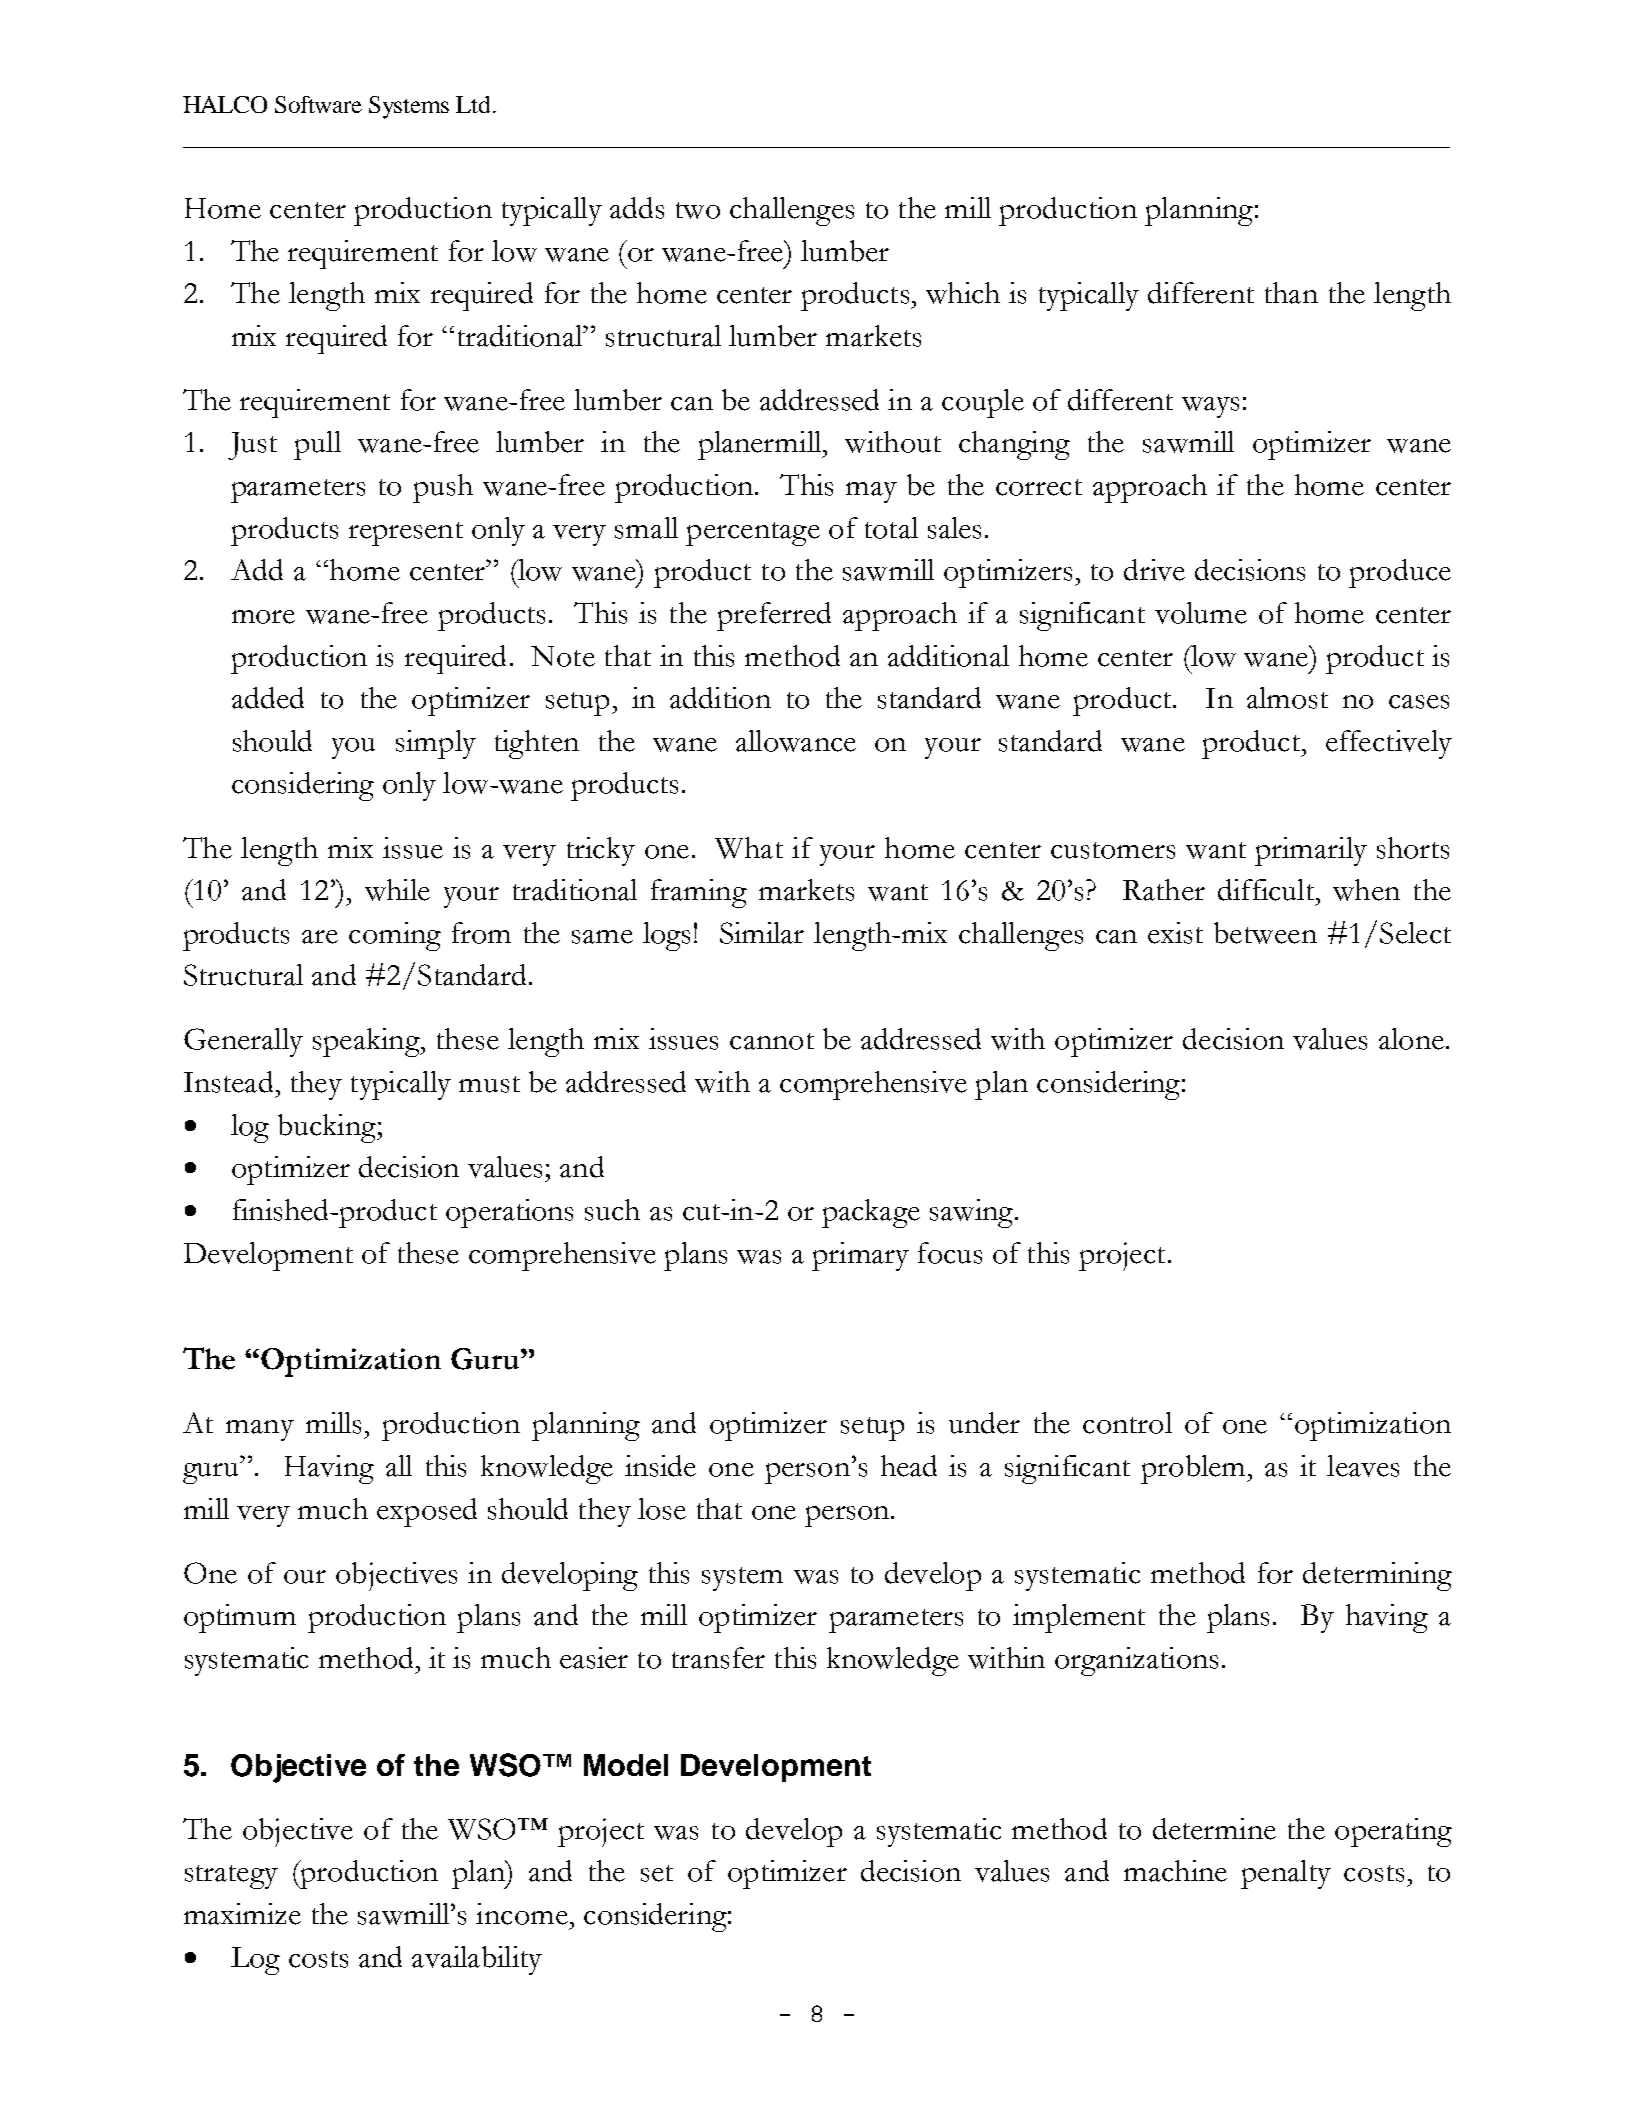 This page has width=1634, height=2115. I want to click on Software, so click(318, 104).
